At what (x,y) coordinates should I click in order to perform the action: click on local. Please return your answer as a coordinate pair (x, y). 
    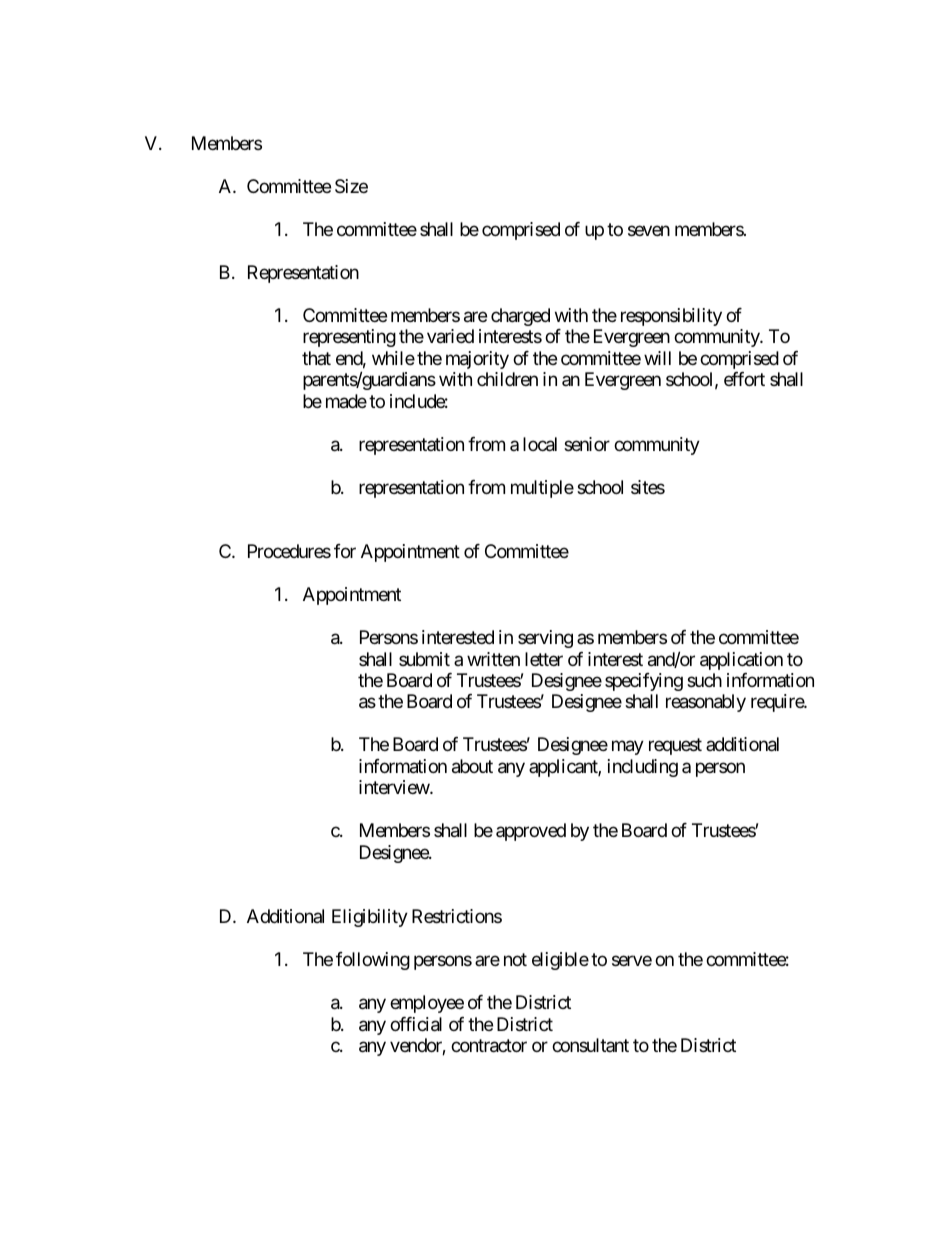
    Looking at the image, I should click on (540, 444).
